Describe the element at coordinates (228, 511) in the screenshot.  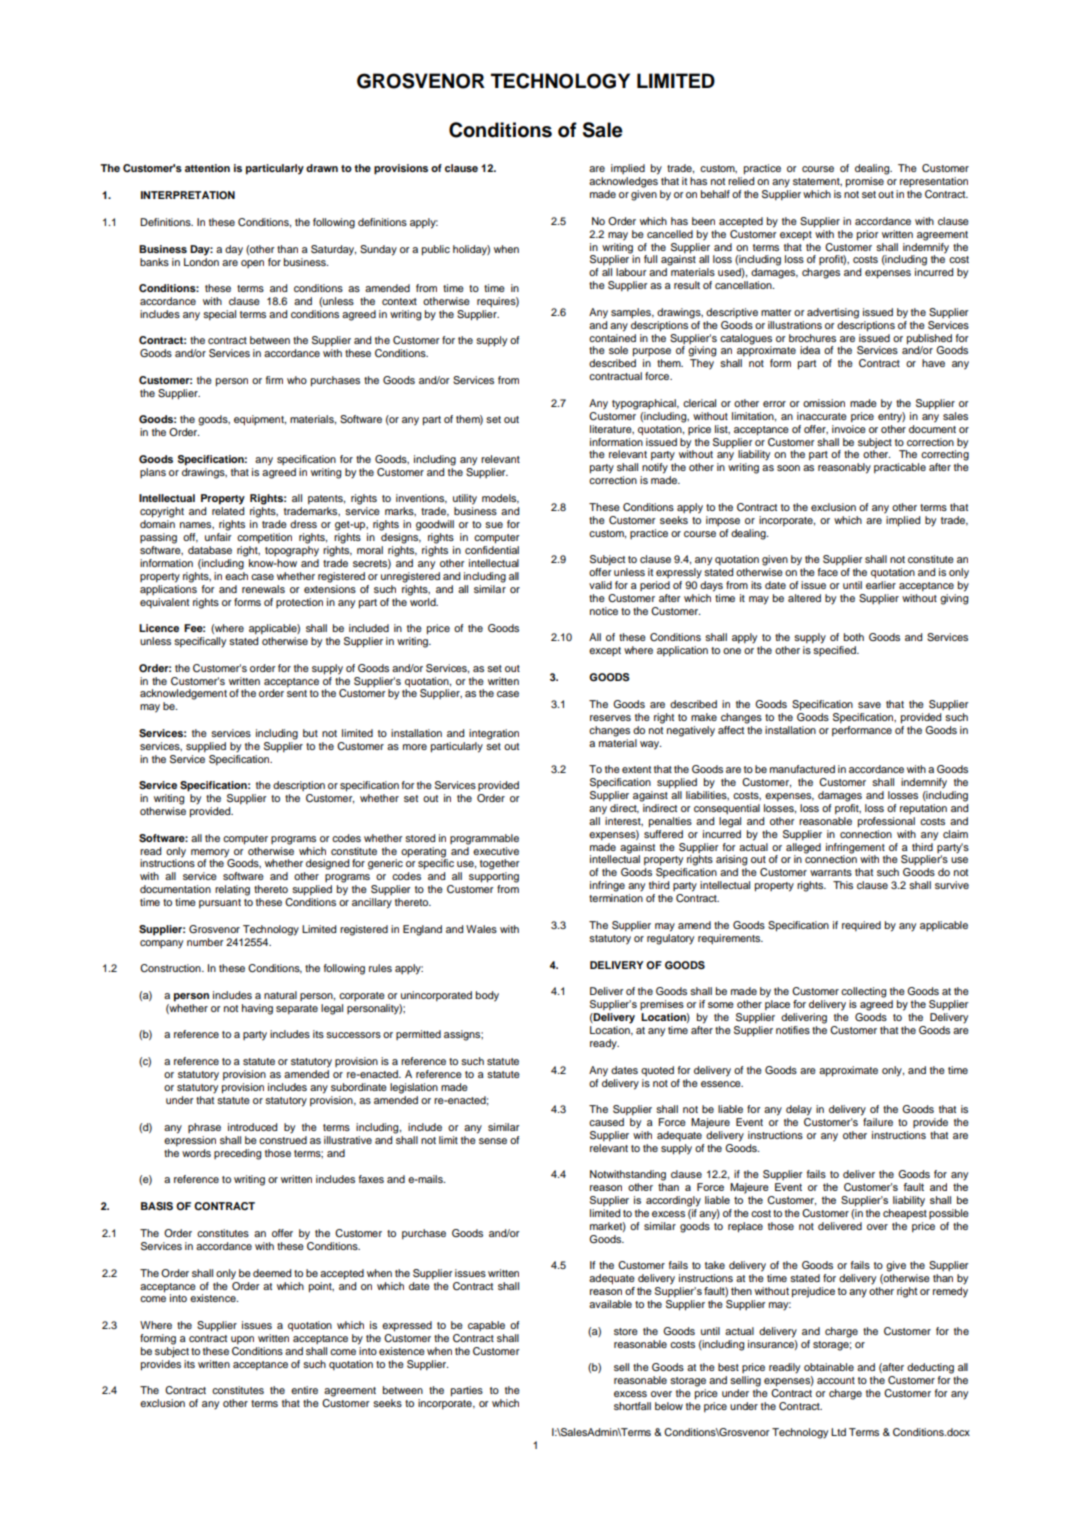
I see `related` at that location.
